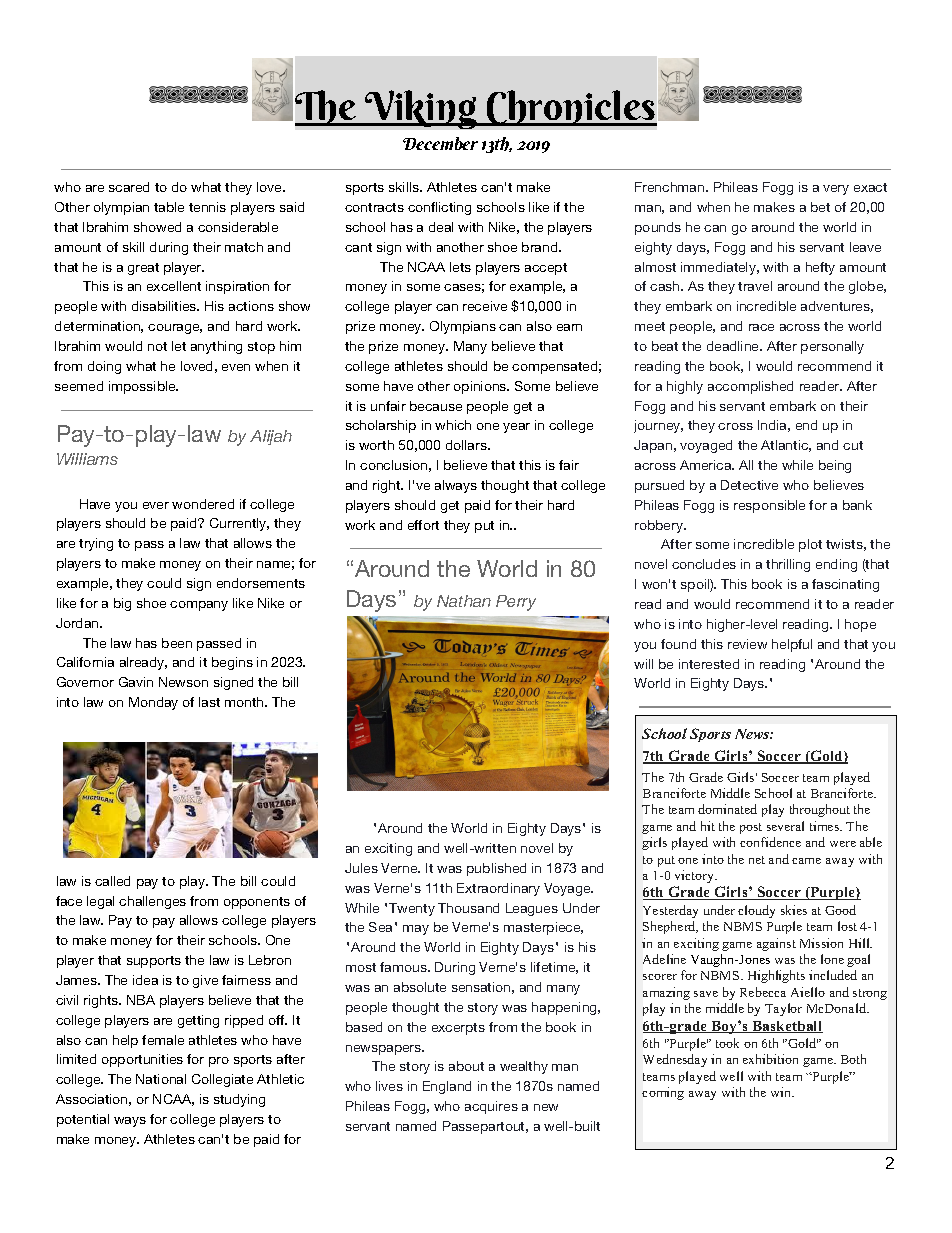 The image size is (952, 1233). I want to click on National, so click(161, 1079).
